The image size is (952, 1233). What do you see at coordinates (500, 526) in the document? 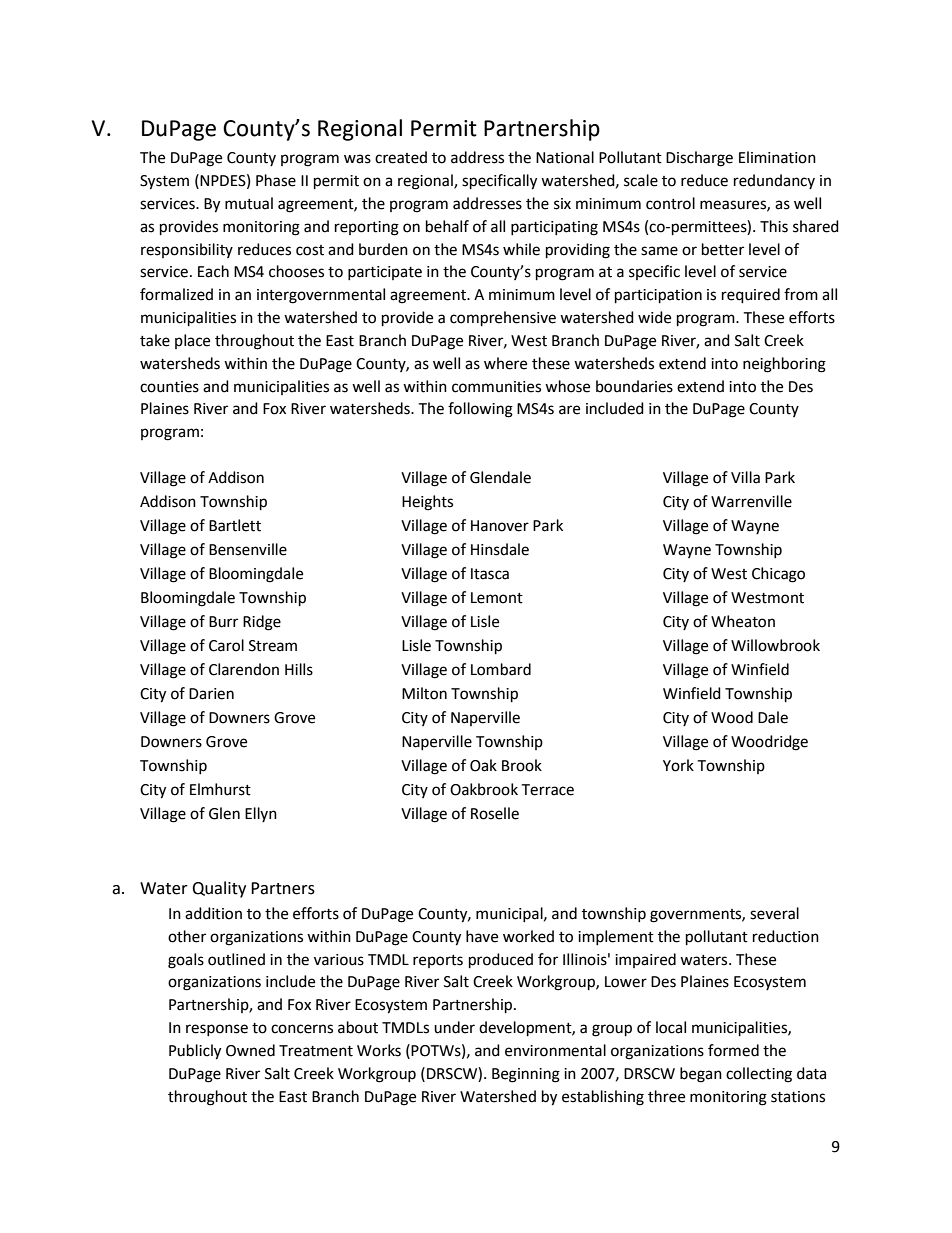
I see `Hanover` at bounding box center [500, 526].
